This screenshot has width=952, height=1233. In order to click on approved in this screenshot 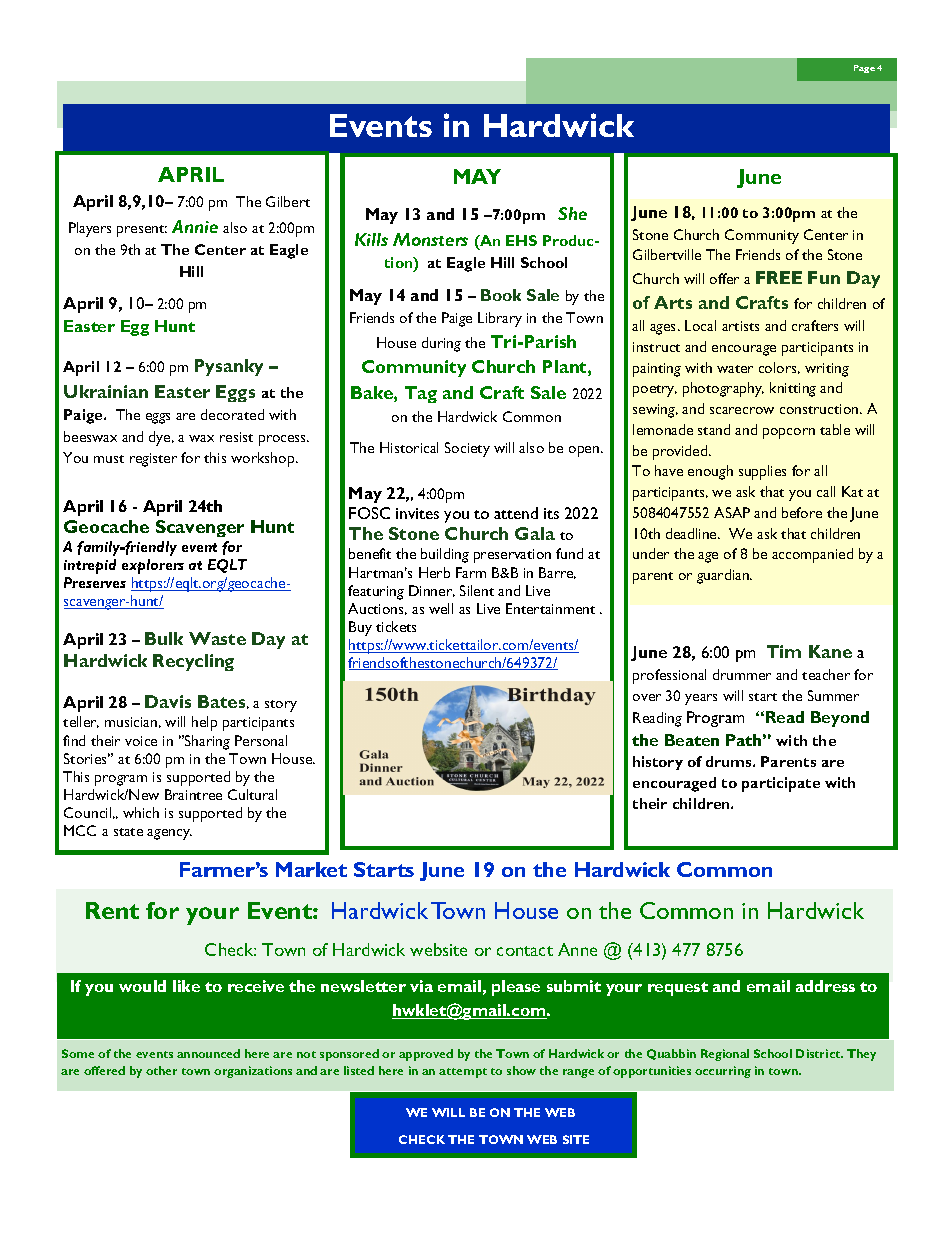, I will do `click(426, 1055)`.
